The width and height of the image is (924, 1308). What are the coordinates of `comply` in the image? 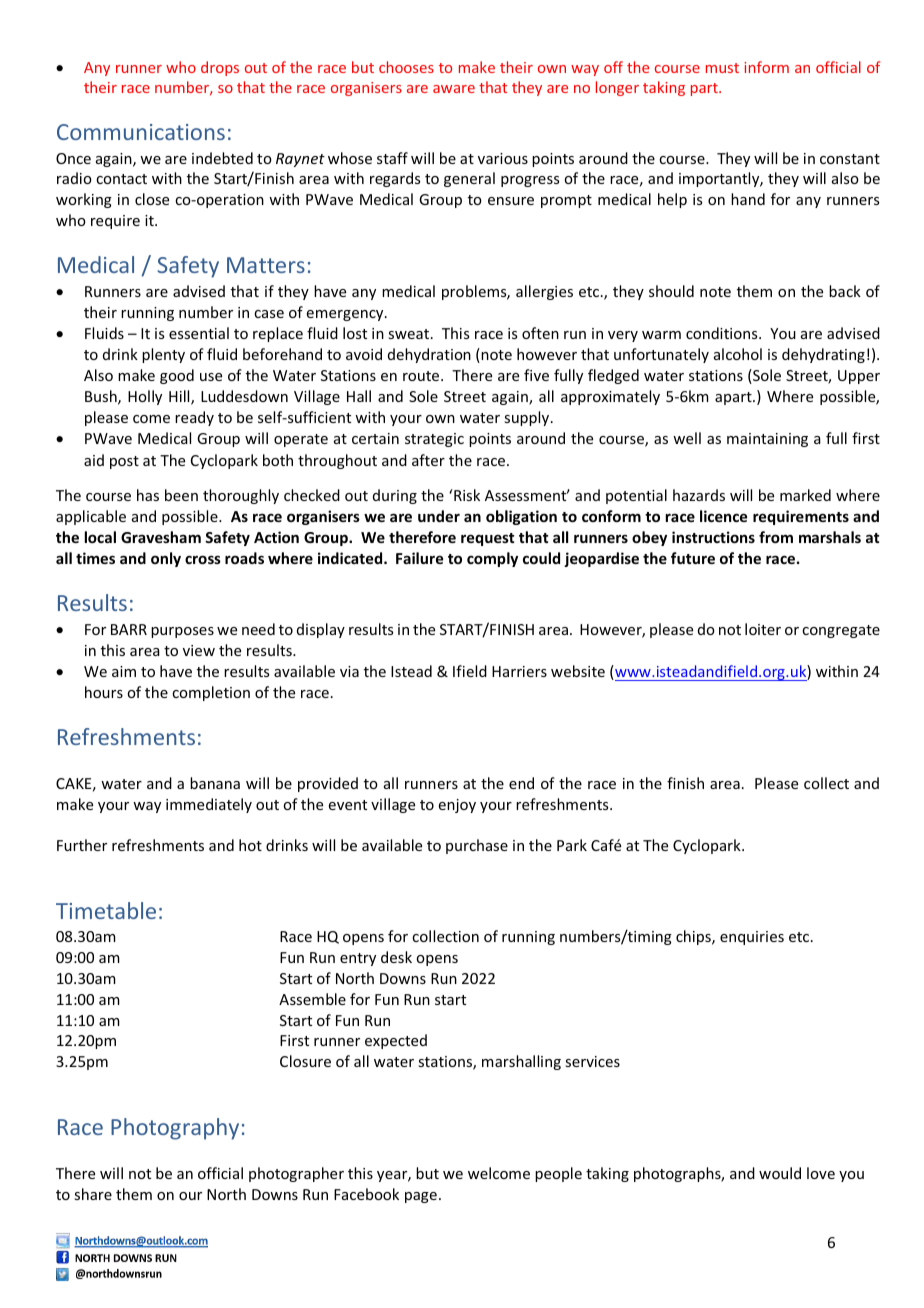 It's located at (492, 559).
